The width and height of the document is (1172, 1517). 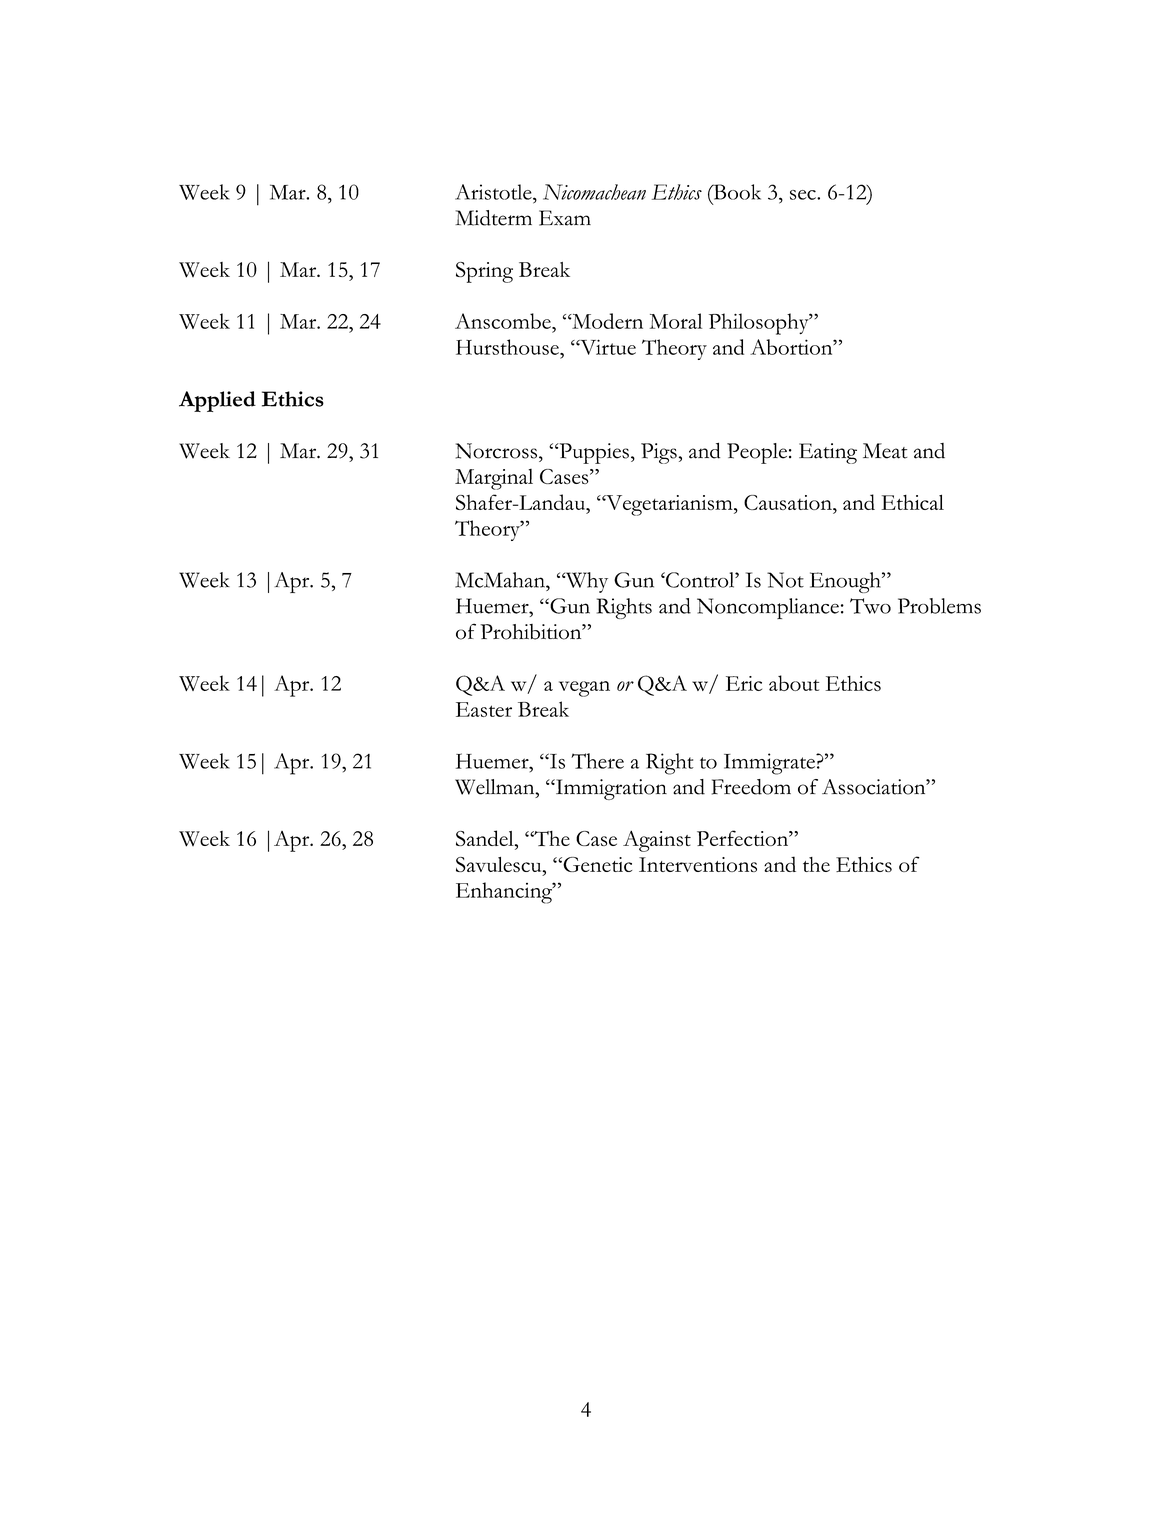 What do you see at coordinates (744, 838) in the document?
I see `Perfection` at bounding box center [744, 838].
